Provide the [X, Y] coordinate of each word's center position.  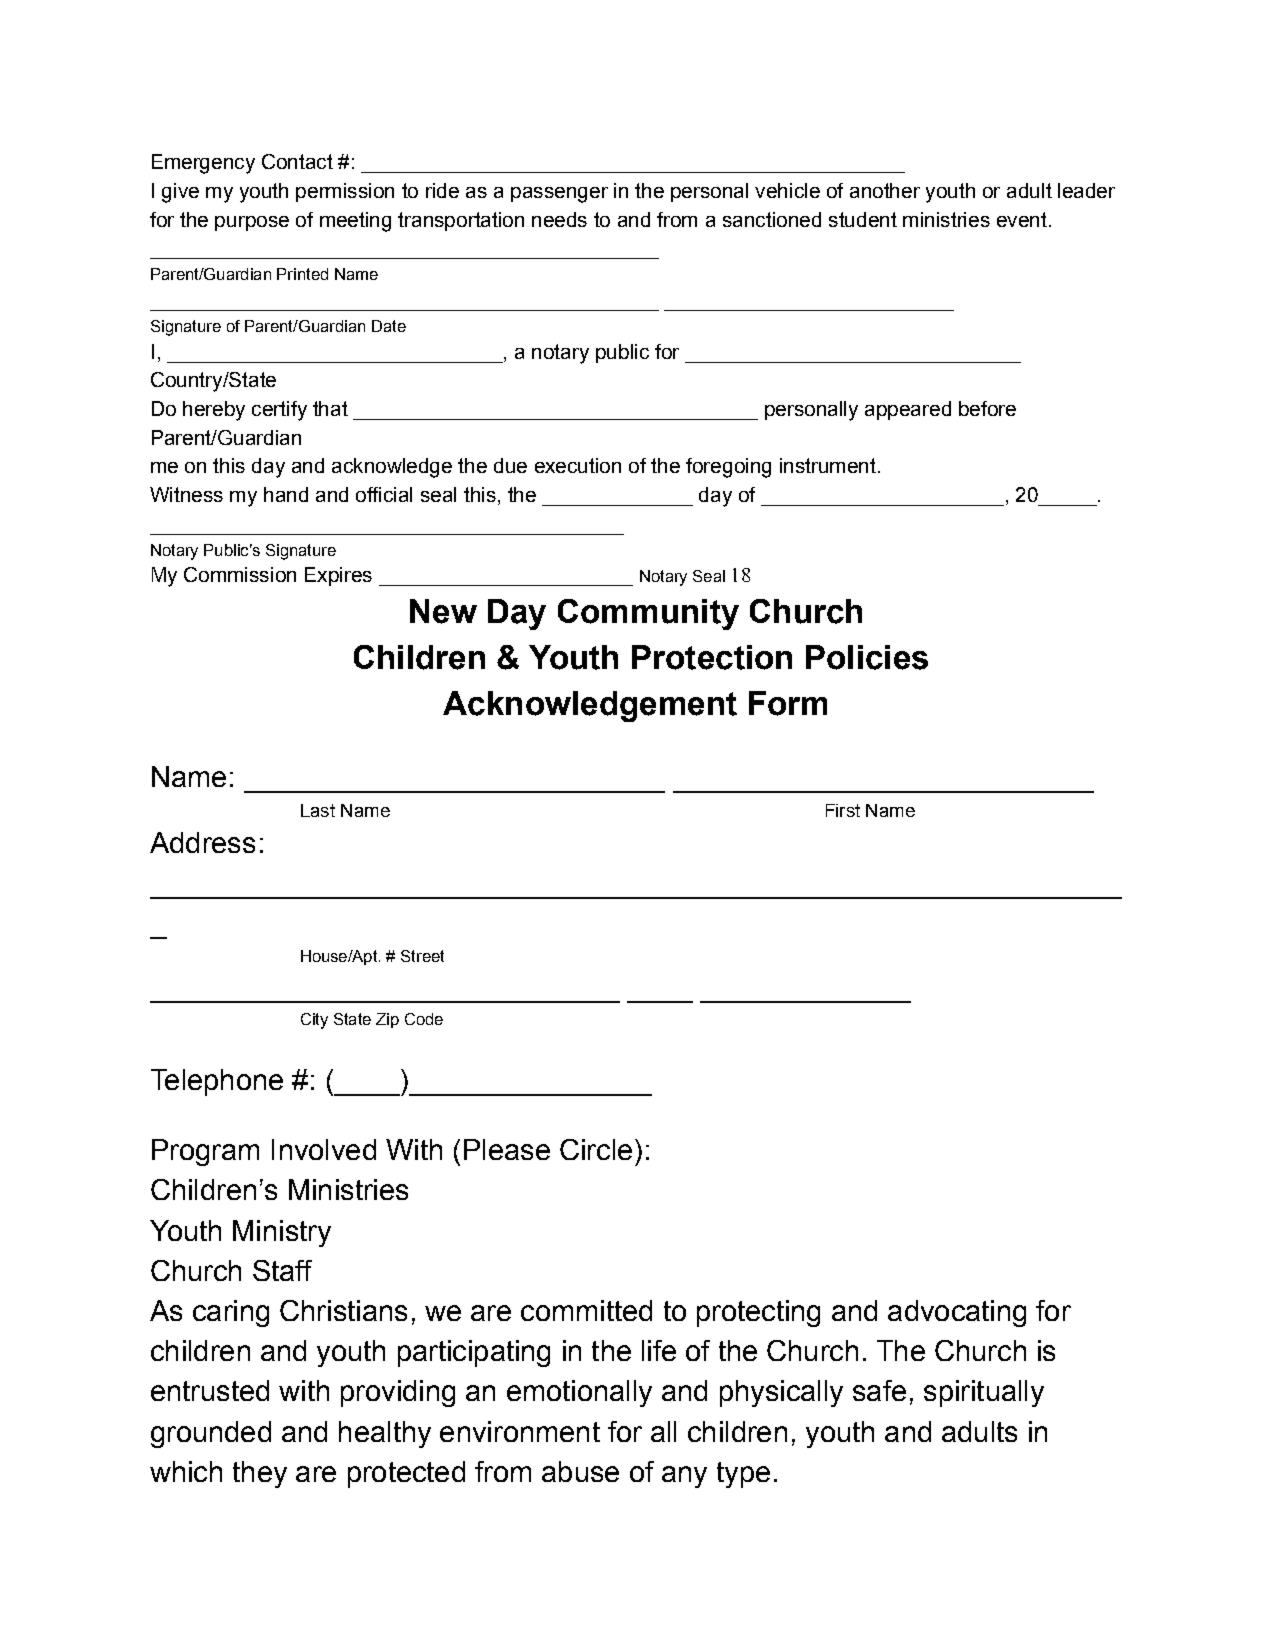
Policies [867, 657]
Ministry [282, 1233]
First [843, 810]
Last [318, 810]
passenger [559, 195]
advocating [957, 1313]
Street [422, 956]
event [1022, 219]
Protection [712, 657]
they [260, 1474]
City [314, 1021]
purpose [252, 223]
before [987, 408]
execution [578, 465]
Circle [596, 1149]
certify [279, 411]
